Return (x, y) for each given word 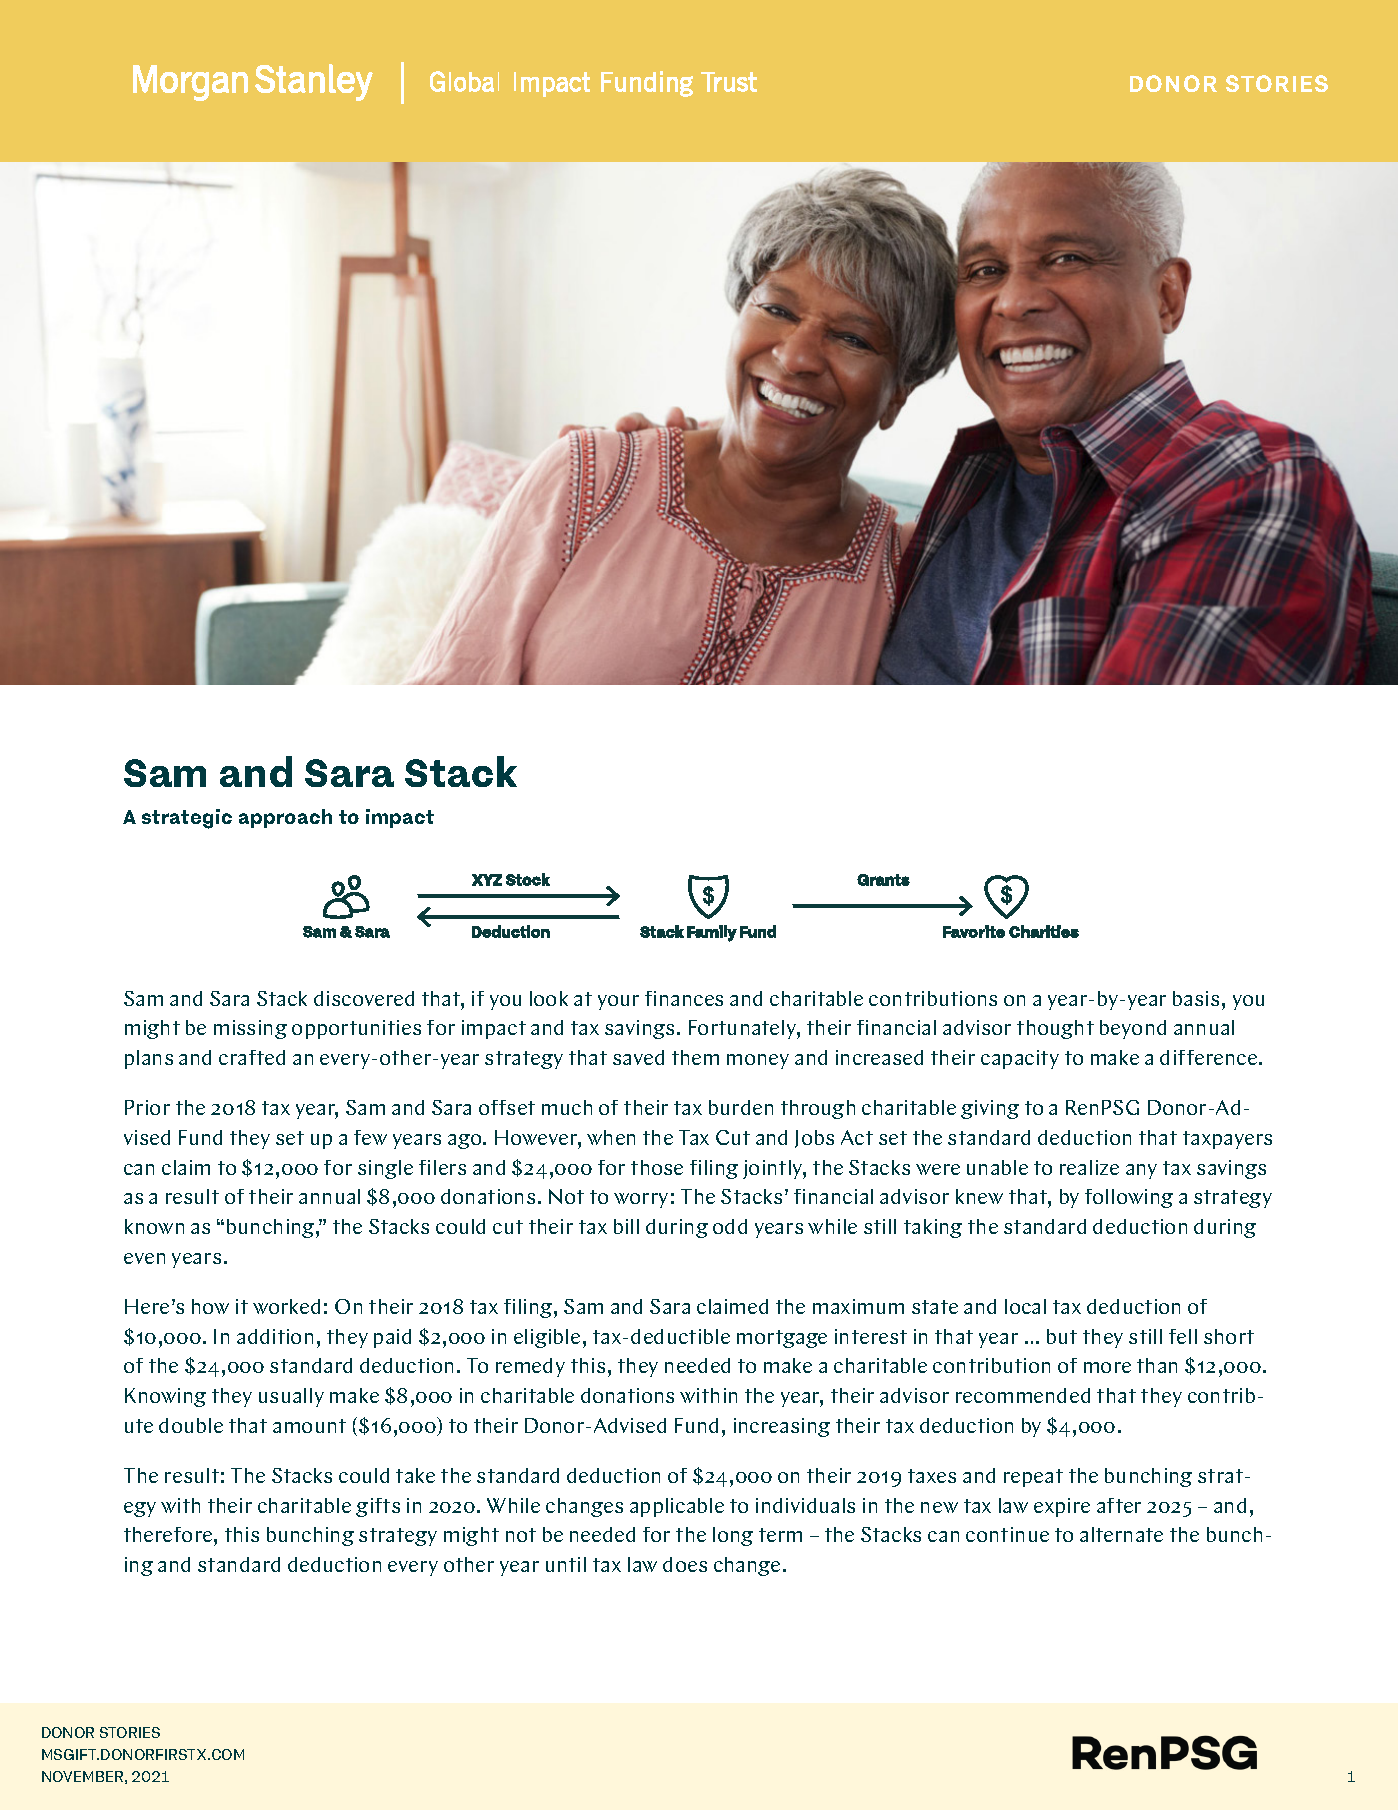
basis (1196, 998)
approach (285, 818)
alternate (1121, 1534)
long (733, 1536)
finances (684, 998)
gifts (378, 1507)
